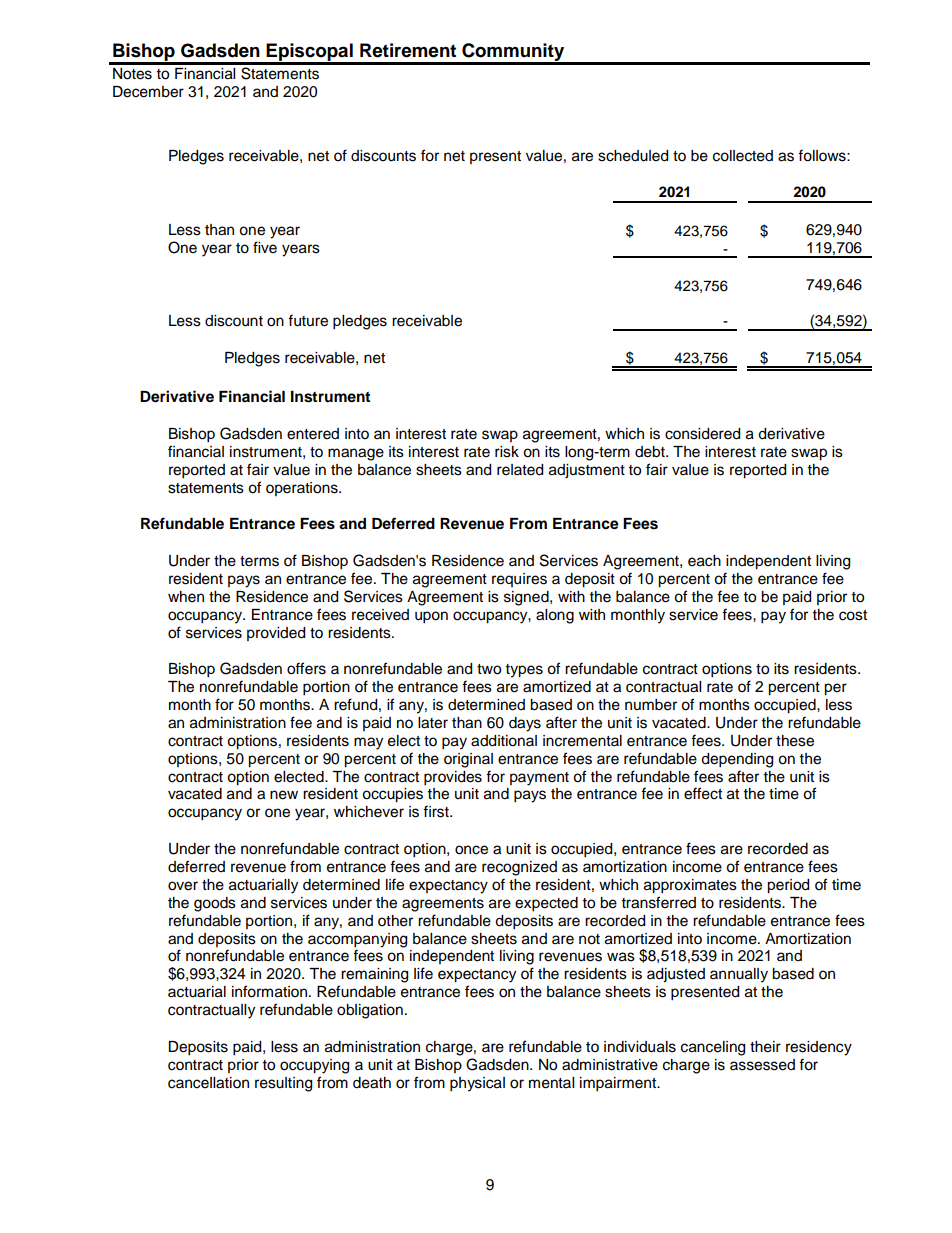 This screenshot has height=1233, width=952. What do you see at coordinates (408, 50) in the screenshot?
I see `Retirement` at bounding box center [408, 50].
